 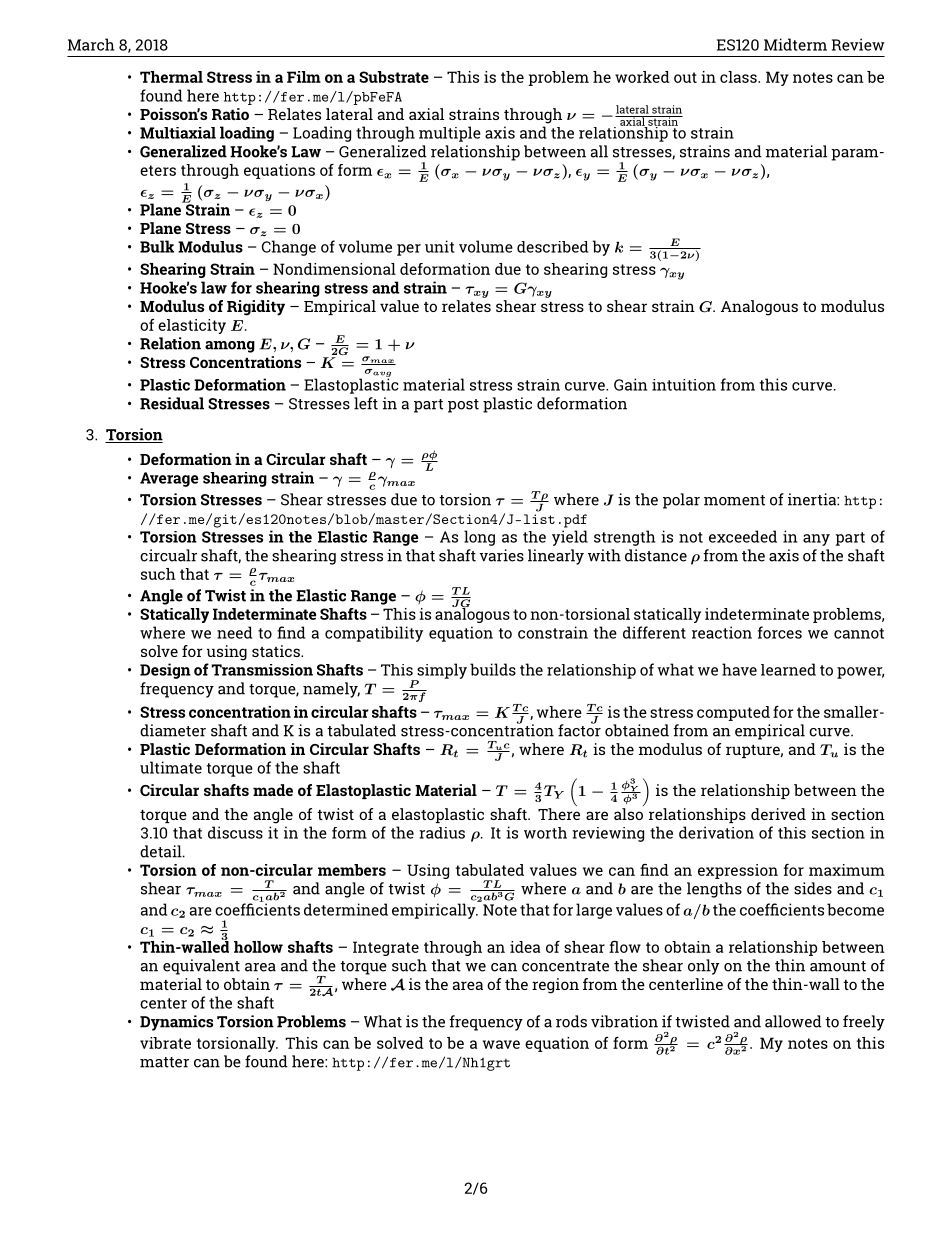 I want to click on computed, so click(x=733, y=713).
